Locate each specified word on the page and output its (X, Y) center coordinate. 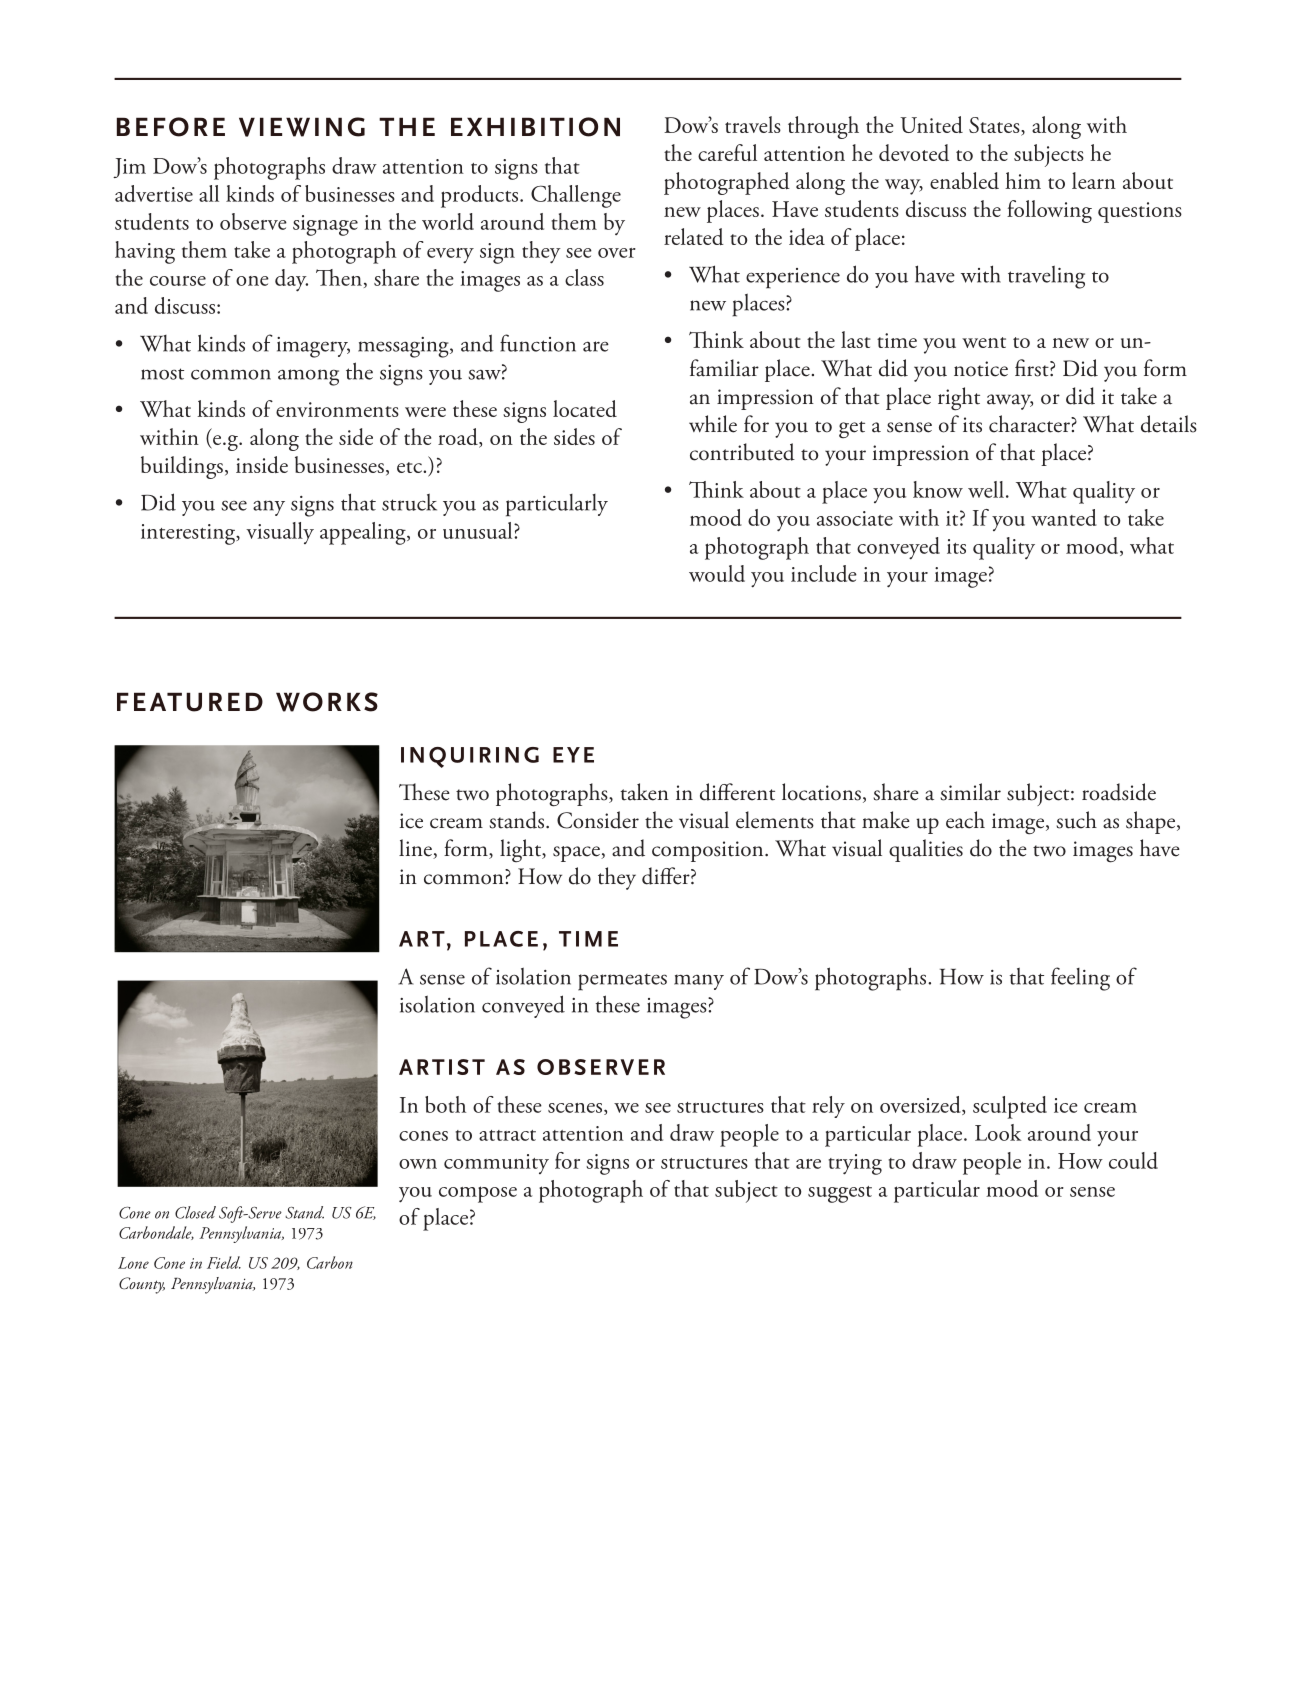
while (713, 424)
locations (821, 792)
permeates (622, 982)
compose (478, 1194)
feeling (1080, 979)
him (1023, 180)
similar (970, 792)
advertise (154, 193)
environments (337, 409)
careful (727, 152)
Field (224, 1262)
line (416, 849)
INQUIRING (470, 757)
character (1030, 424)
